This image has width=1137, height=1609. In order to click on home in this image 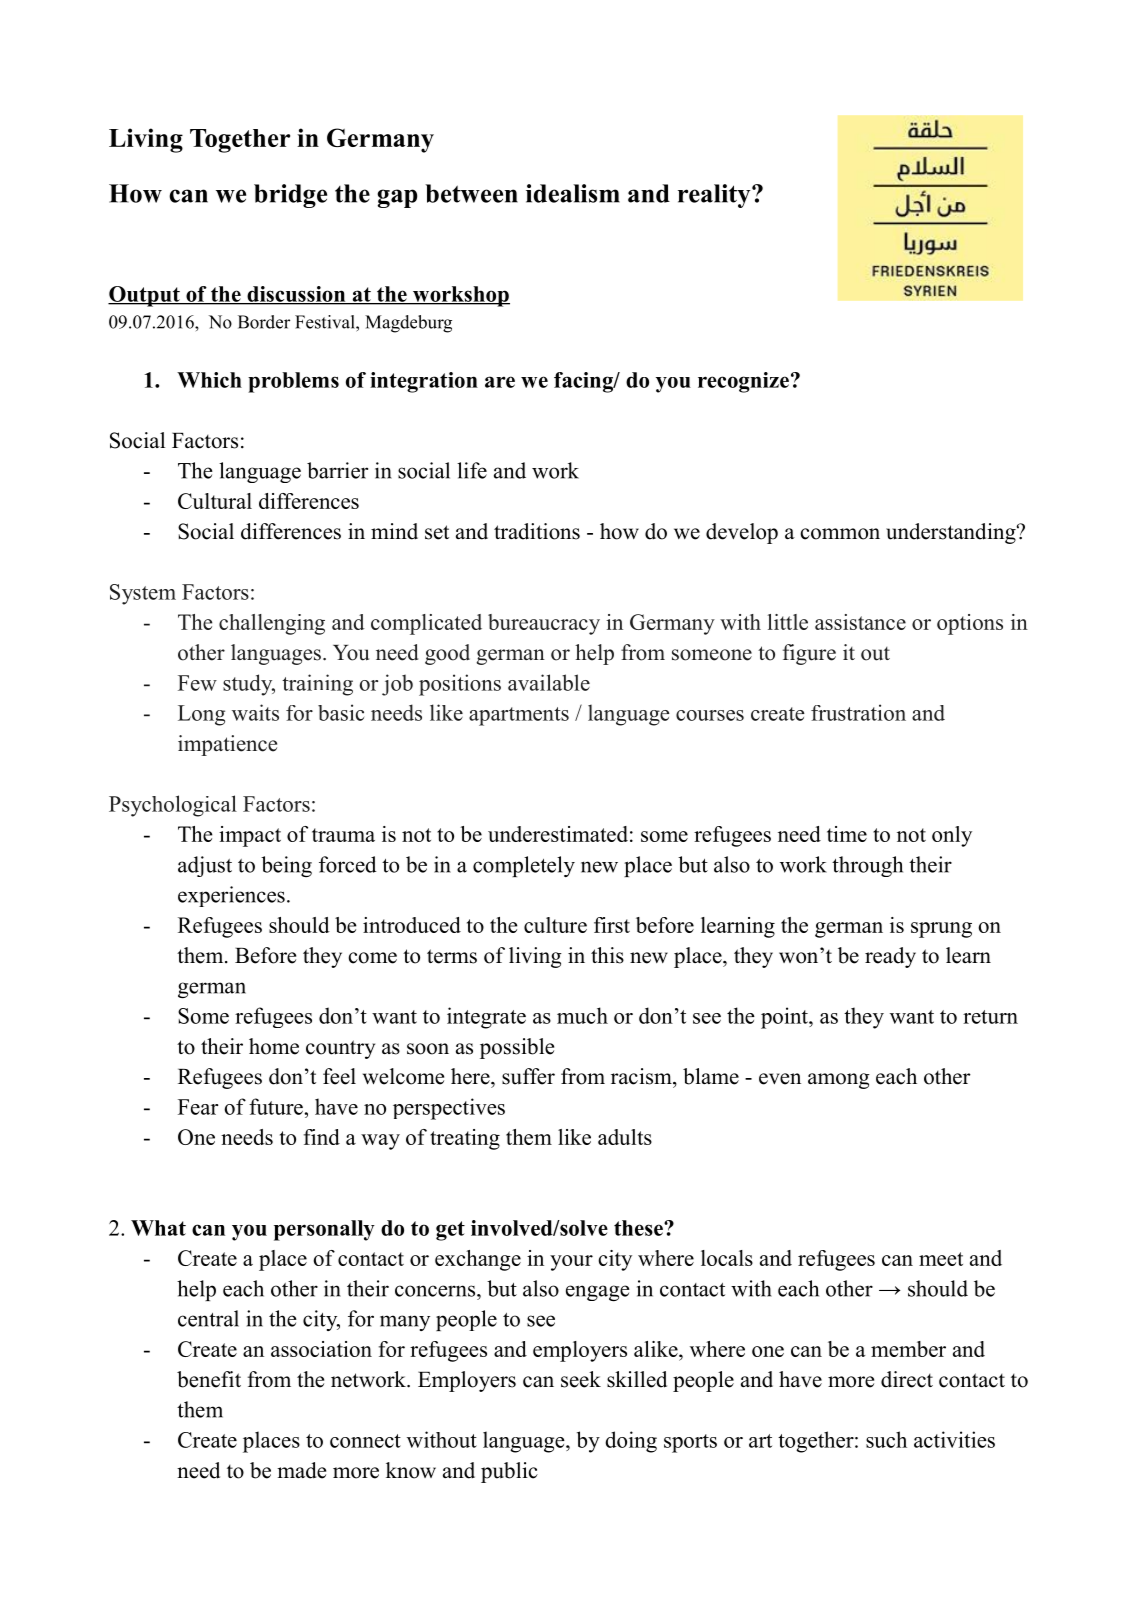, I will do `click(274, 1046)`.
